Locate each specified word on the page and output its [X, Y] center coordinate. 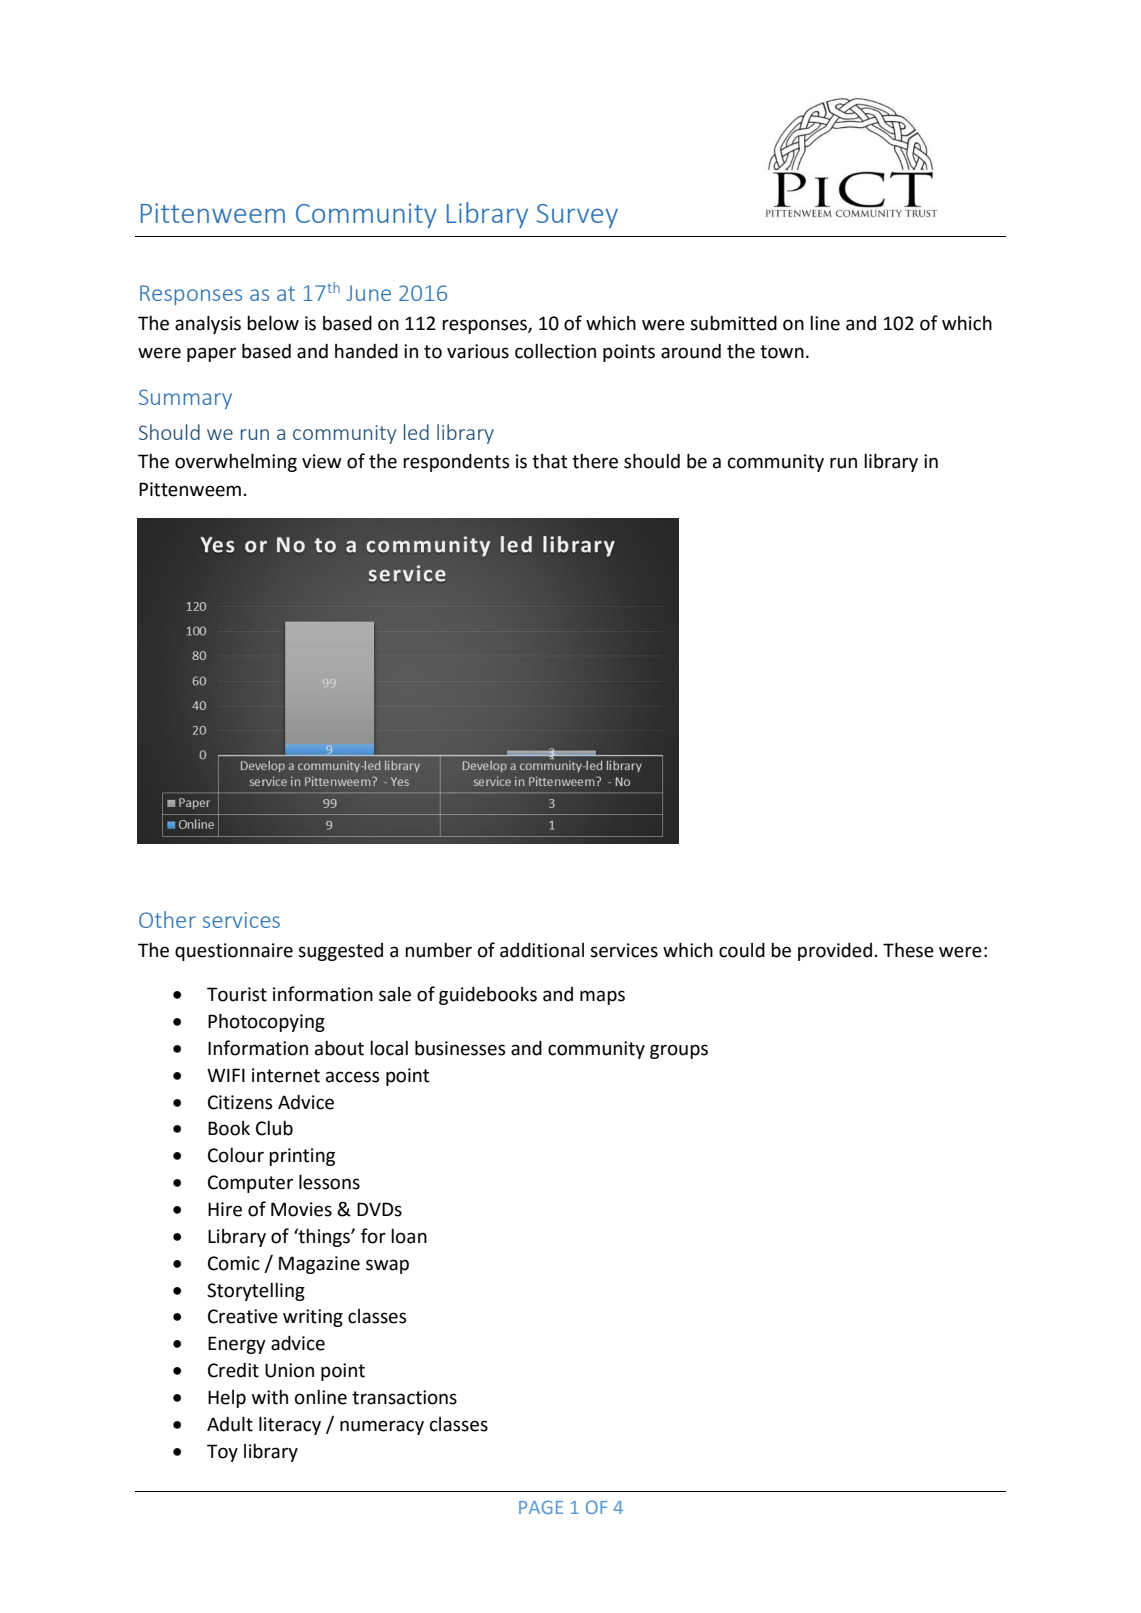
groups [679, 1051]
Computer [250, 1184]
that [549, 461]
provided [835, 952]
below [273, 323]
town [782, 352]
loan [409, 1236]
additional [542, 950]
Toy [222, 1453]
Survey [577, 216]
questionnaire [234, 952]
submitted [733, 323]
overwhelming [236, 462]
